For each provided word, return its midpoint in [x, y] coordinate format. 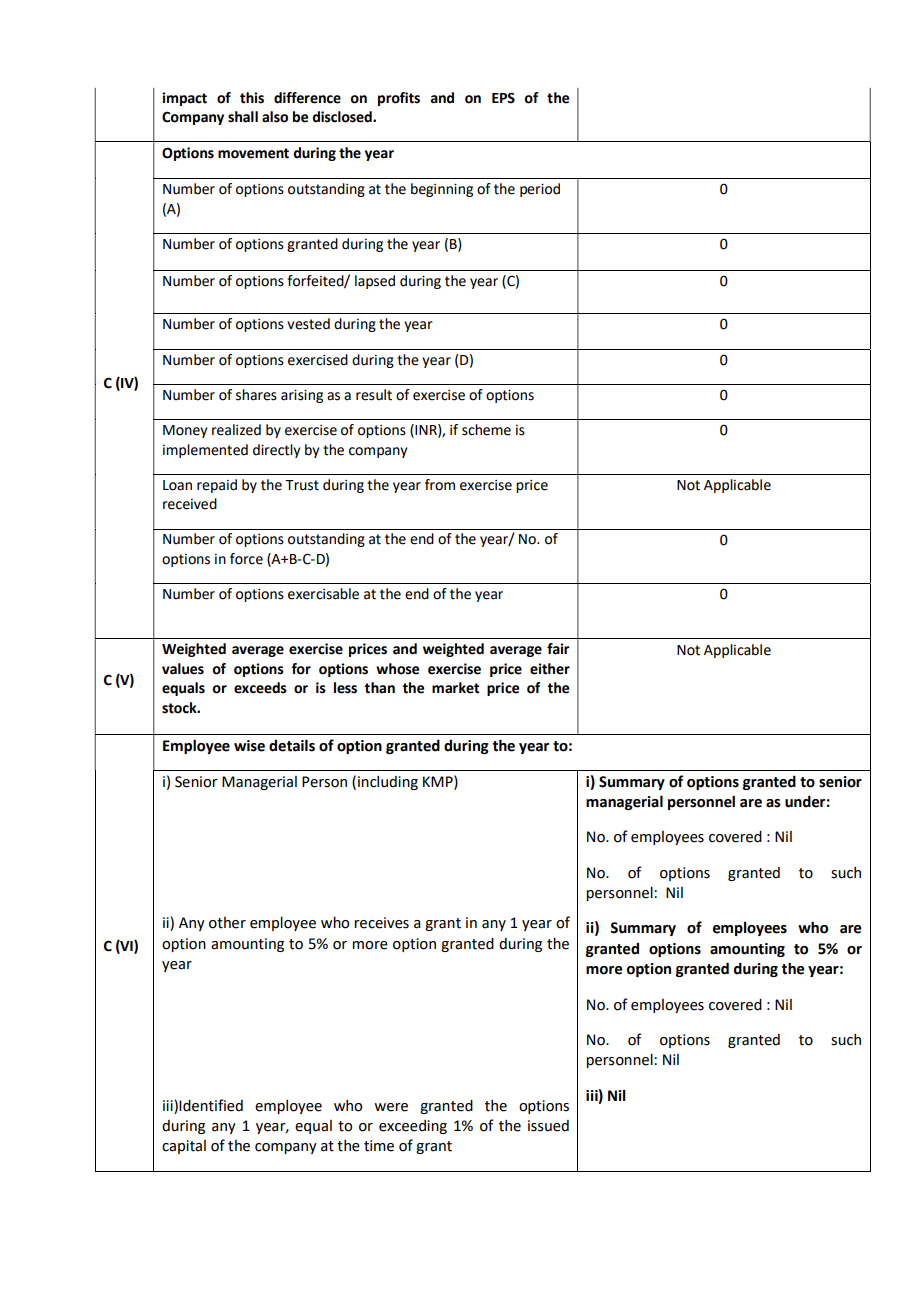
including [388, 783]
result [374, 395]
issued [548, 1126]
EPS [503, 98]
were [391, 1107]
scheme [486, 430]
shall [243, 117]
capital [184, 1147]
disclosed [343, 117]
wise [249, 746]
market [455, 688]
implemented [205, 451]
